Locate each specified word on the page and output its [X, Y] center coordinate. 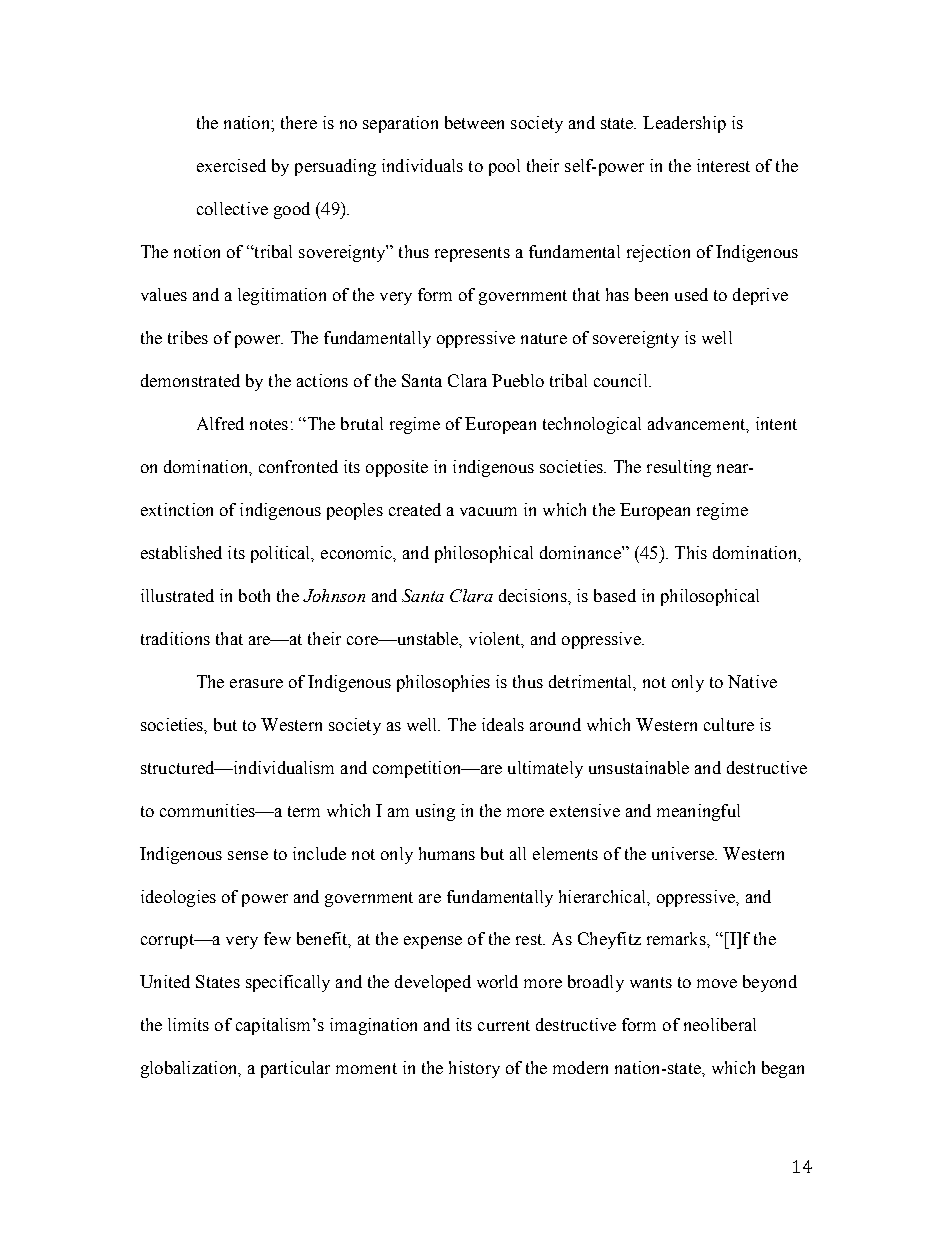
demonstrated [190, 380]
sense [248, 855]
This [691, 552]
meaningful [698, 812]
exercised [231, 165]
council [622, 380]
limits [188, 1024]
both [254, 595]
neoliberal [720, 1024]
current [504, 1025]
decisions [534, 595]
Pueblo [518, 380]
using [435, 812]
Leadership [684, 124]
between [474, 122]
